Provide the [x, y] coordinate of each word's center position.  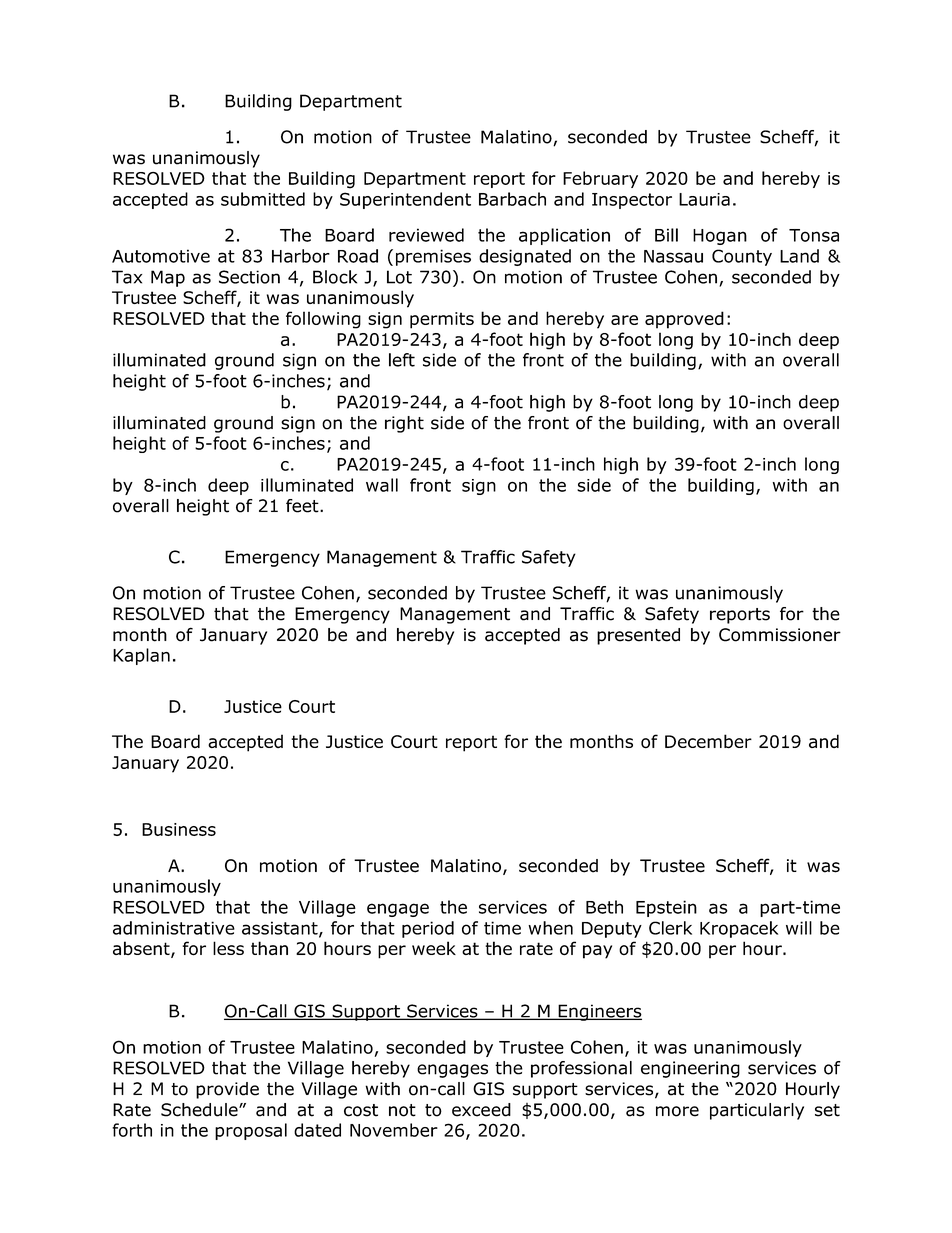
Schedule [200, 1110]
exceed [481, 1110]
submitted [263, 199]
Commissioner [780, 635]
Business [179, 829]
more [677, 1111]
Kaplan [141, 656]
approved [684, 320]
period [428, 929]
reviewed [426, 235]
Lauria [704, 199]
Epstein [666, 908]
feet [303, 506]
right [404, 424]
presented [638, 636]
